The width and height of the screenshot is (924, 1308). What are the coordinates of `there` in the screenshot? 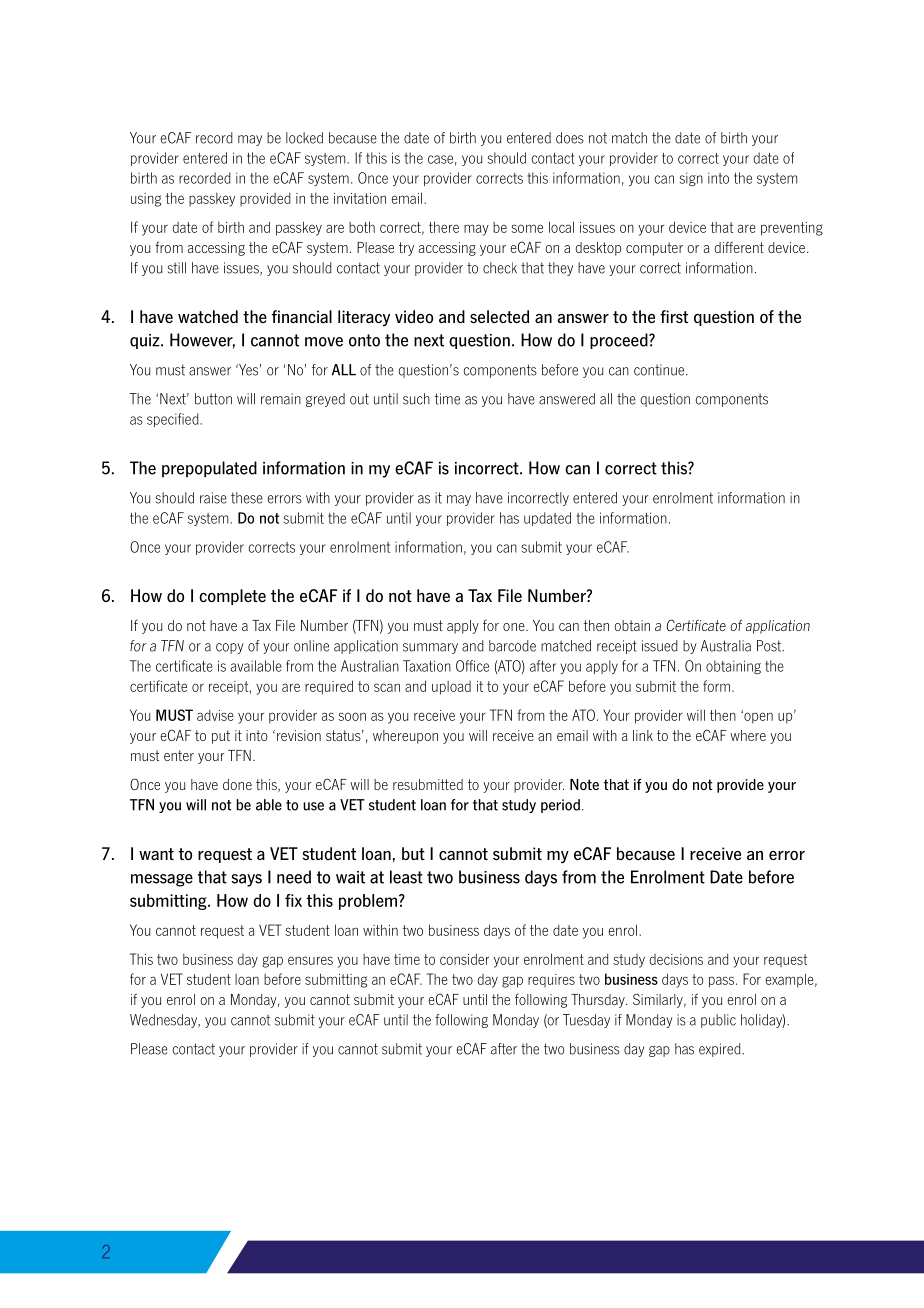 It's located at (444, 227).
